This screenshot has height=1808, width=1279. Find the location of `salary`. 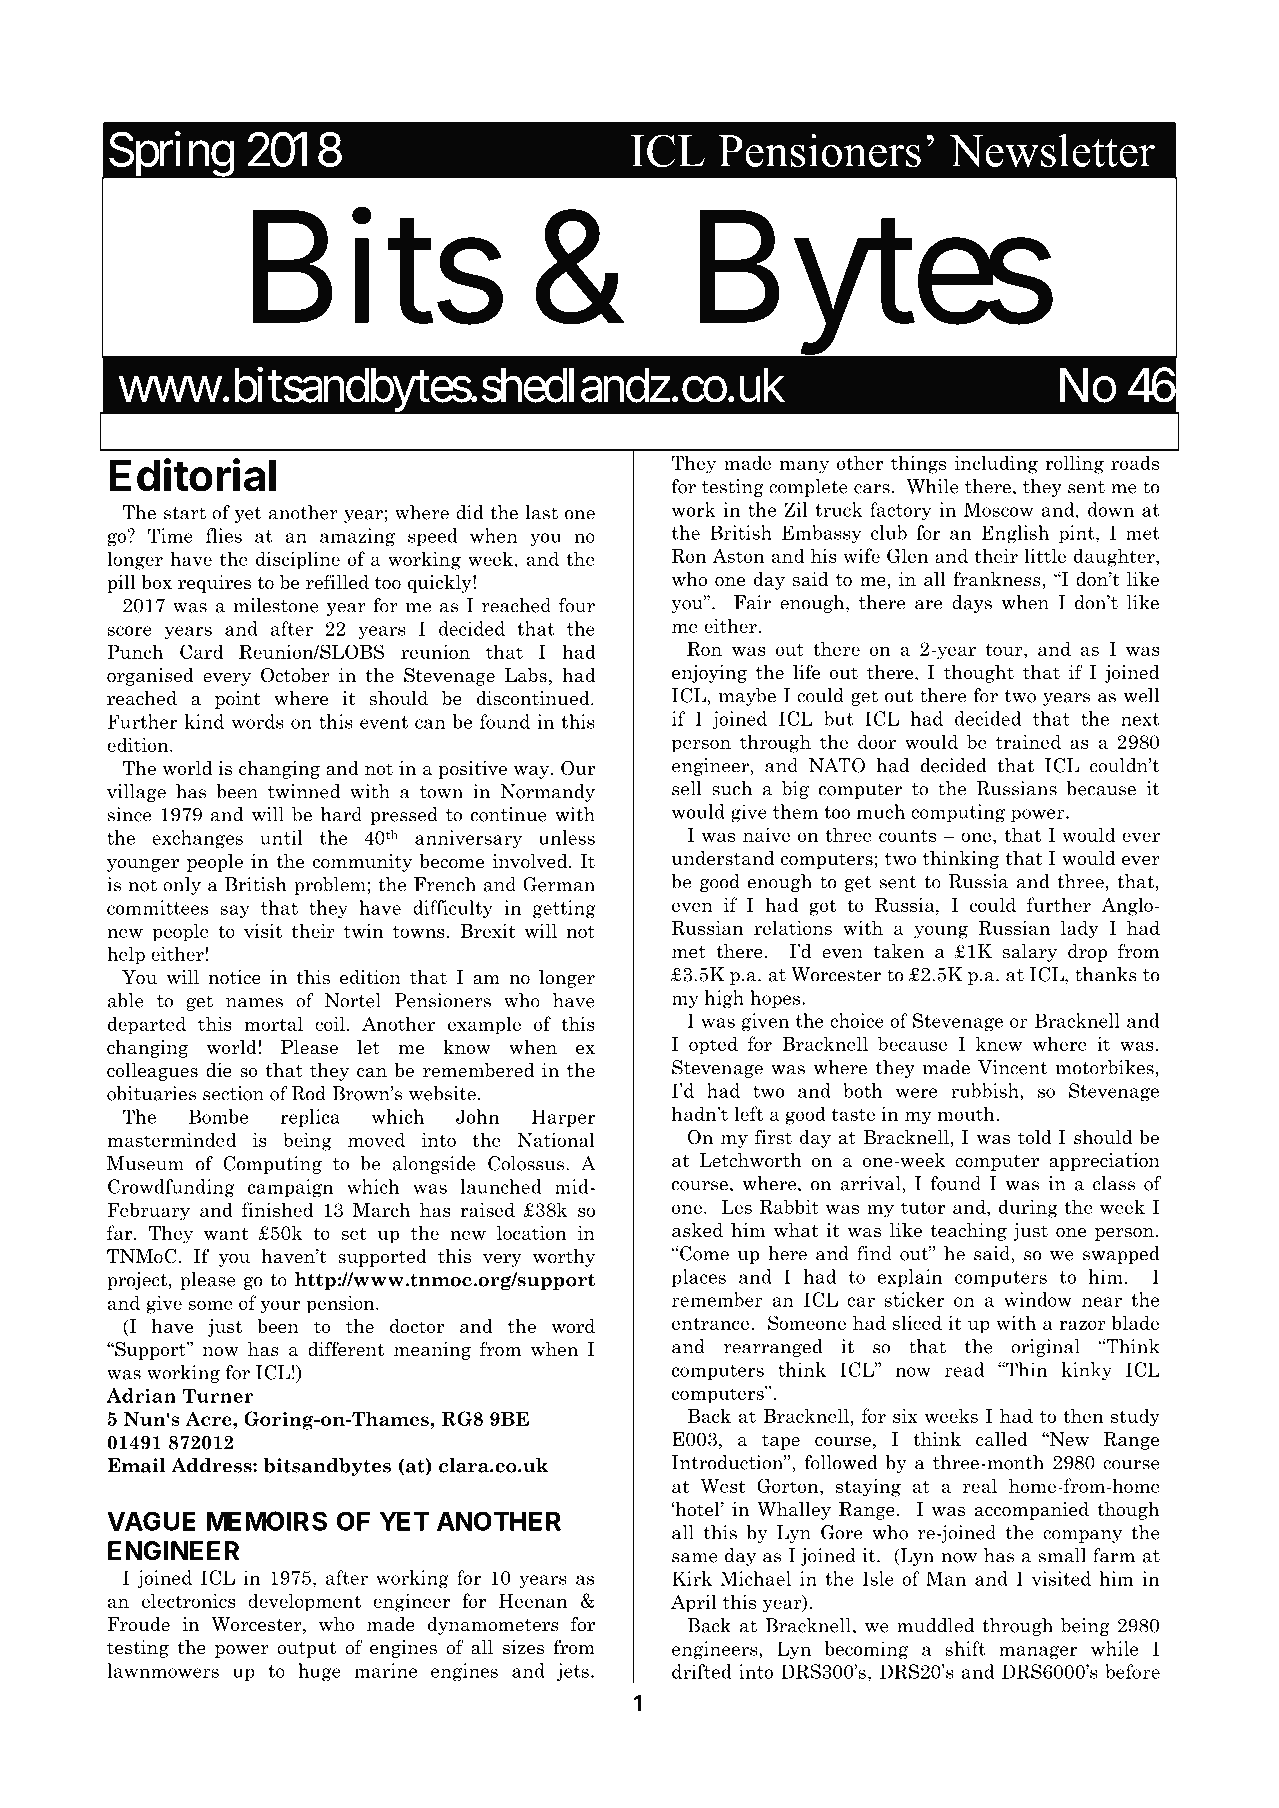

salary is located at coordinates (1030, 953).
